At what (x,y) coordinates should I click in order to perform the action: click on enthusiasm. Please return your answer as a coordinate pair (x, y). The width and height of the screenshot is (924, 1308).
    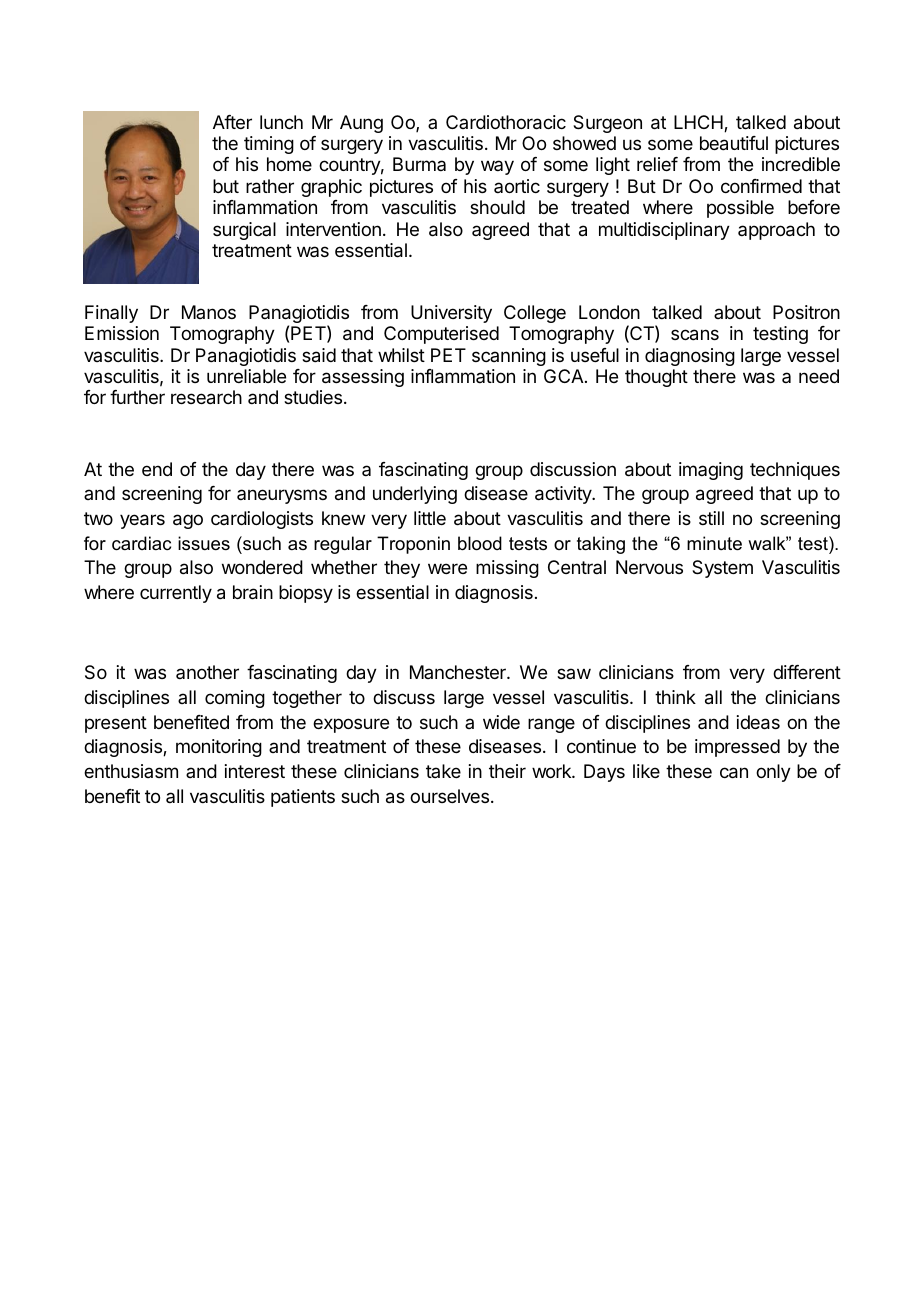
    Looking at the image, I should click on (131, 771).
